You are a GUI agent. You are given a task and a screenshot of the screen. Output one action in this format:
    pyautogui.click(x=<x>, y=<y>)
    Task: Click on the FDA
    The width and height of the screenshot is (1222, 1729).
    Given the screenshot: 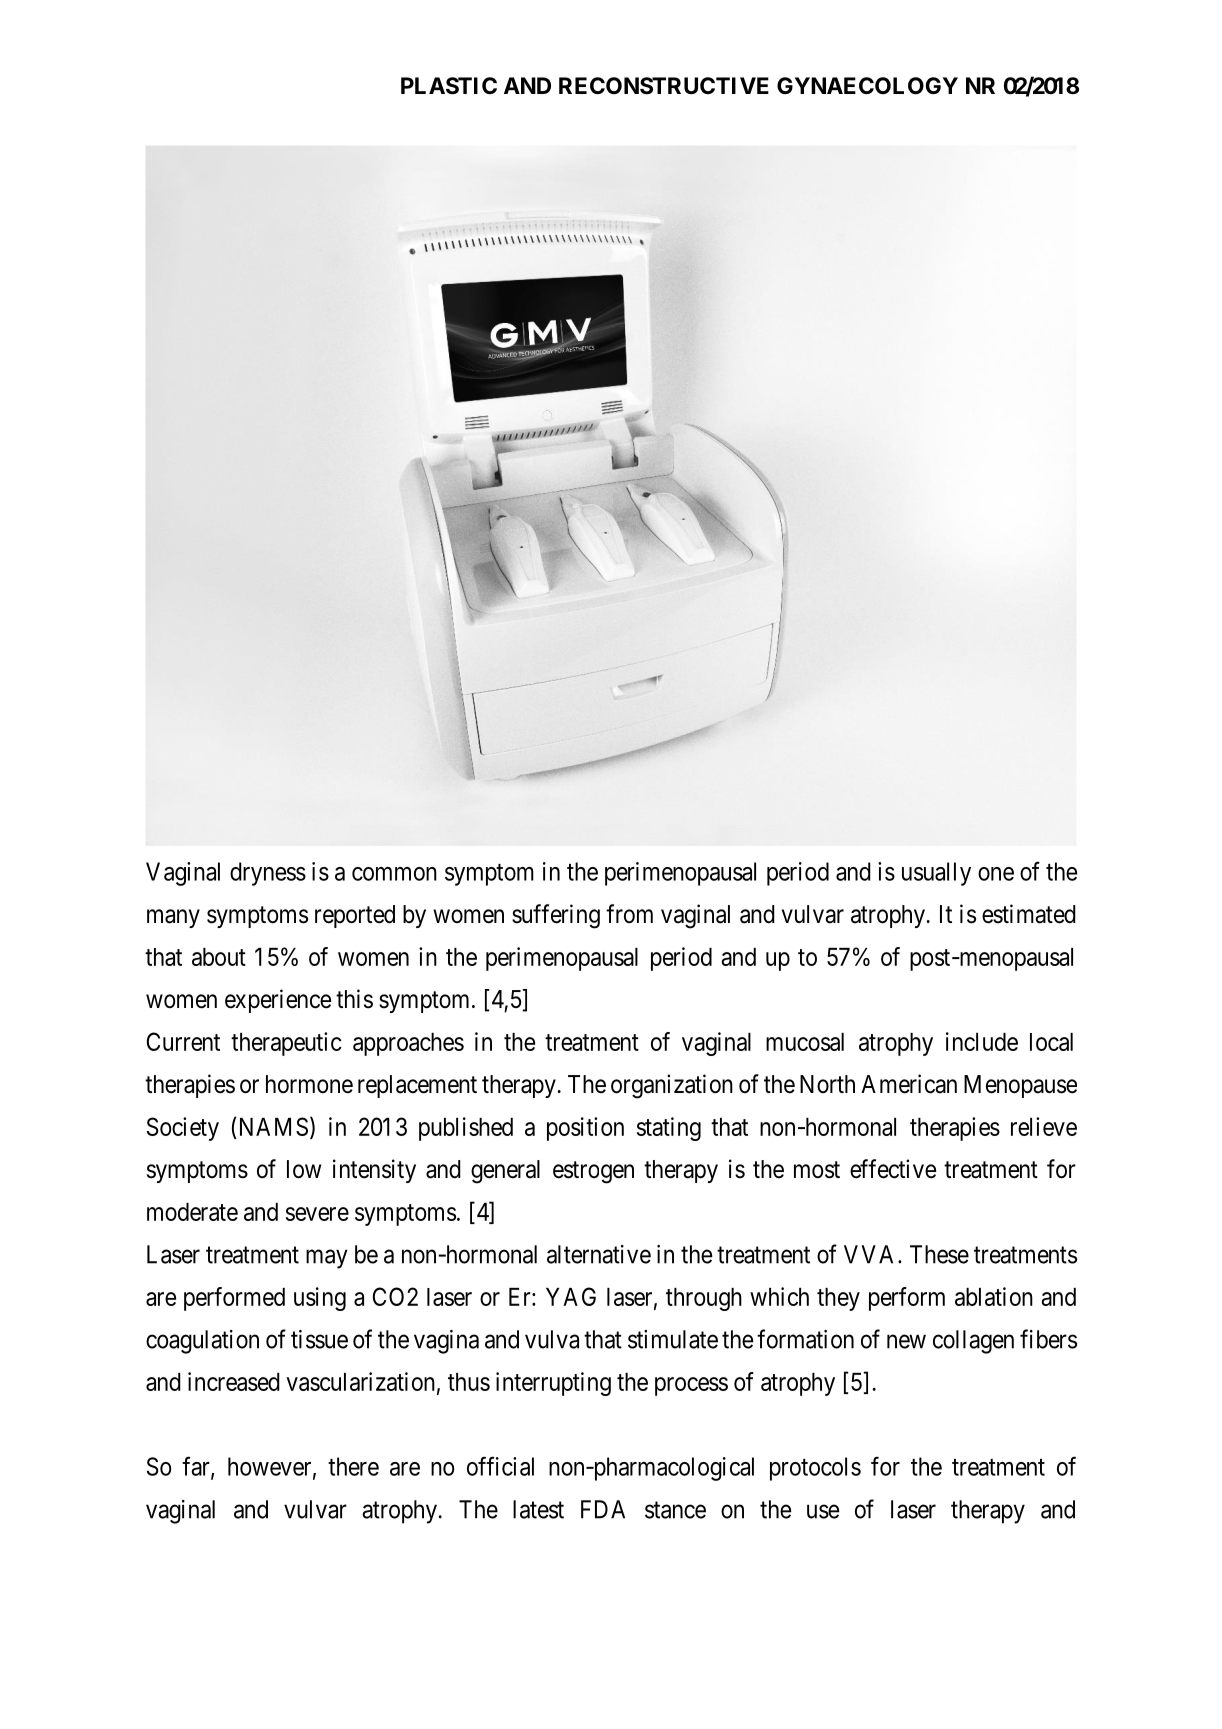 What is the action you would take?
    pyautogui.click(x=603, y=1509)
